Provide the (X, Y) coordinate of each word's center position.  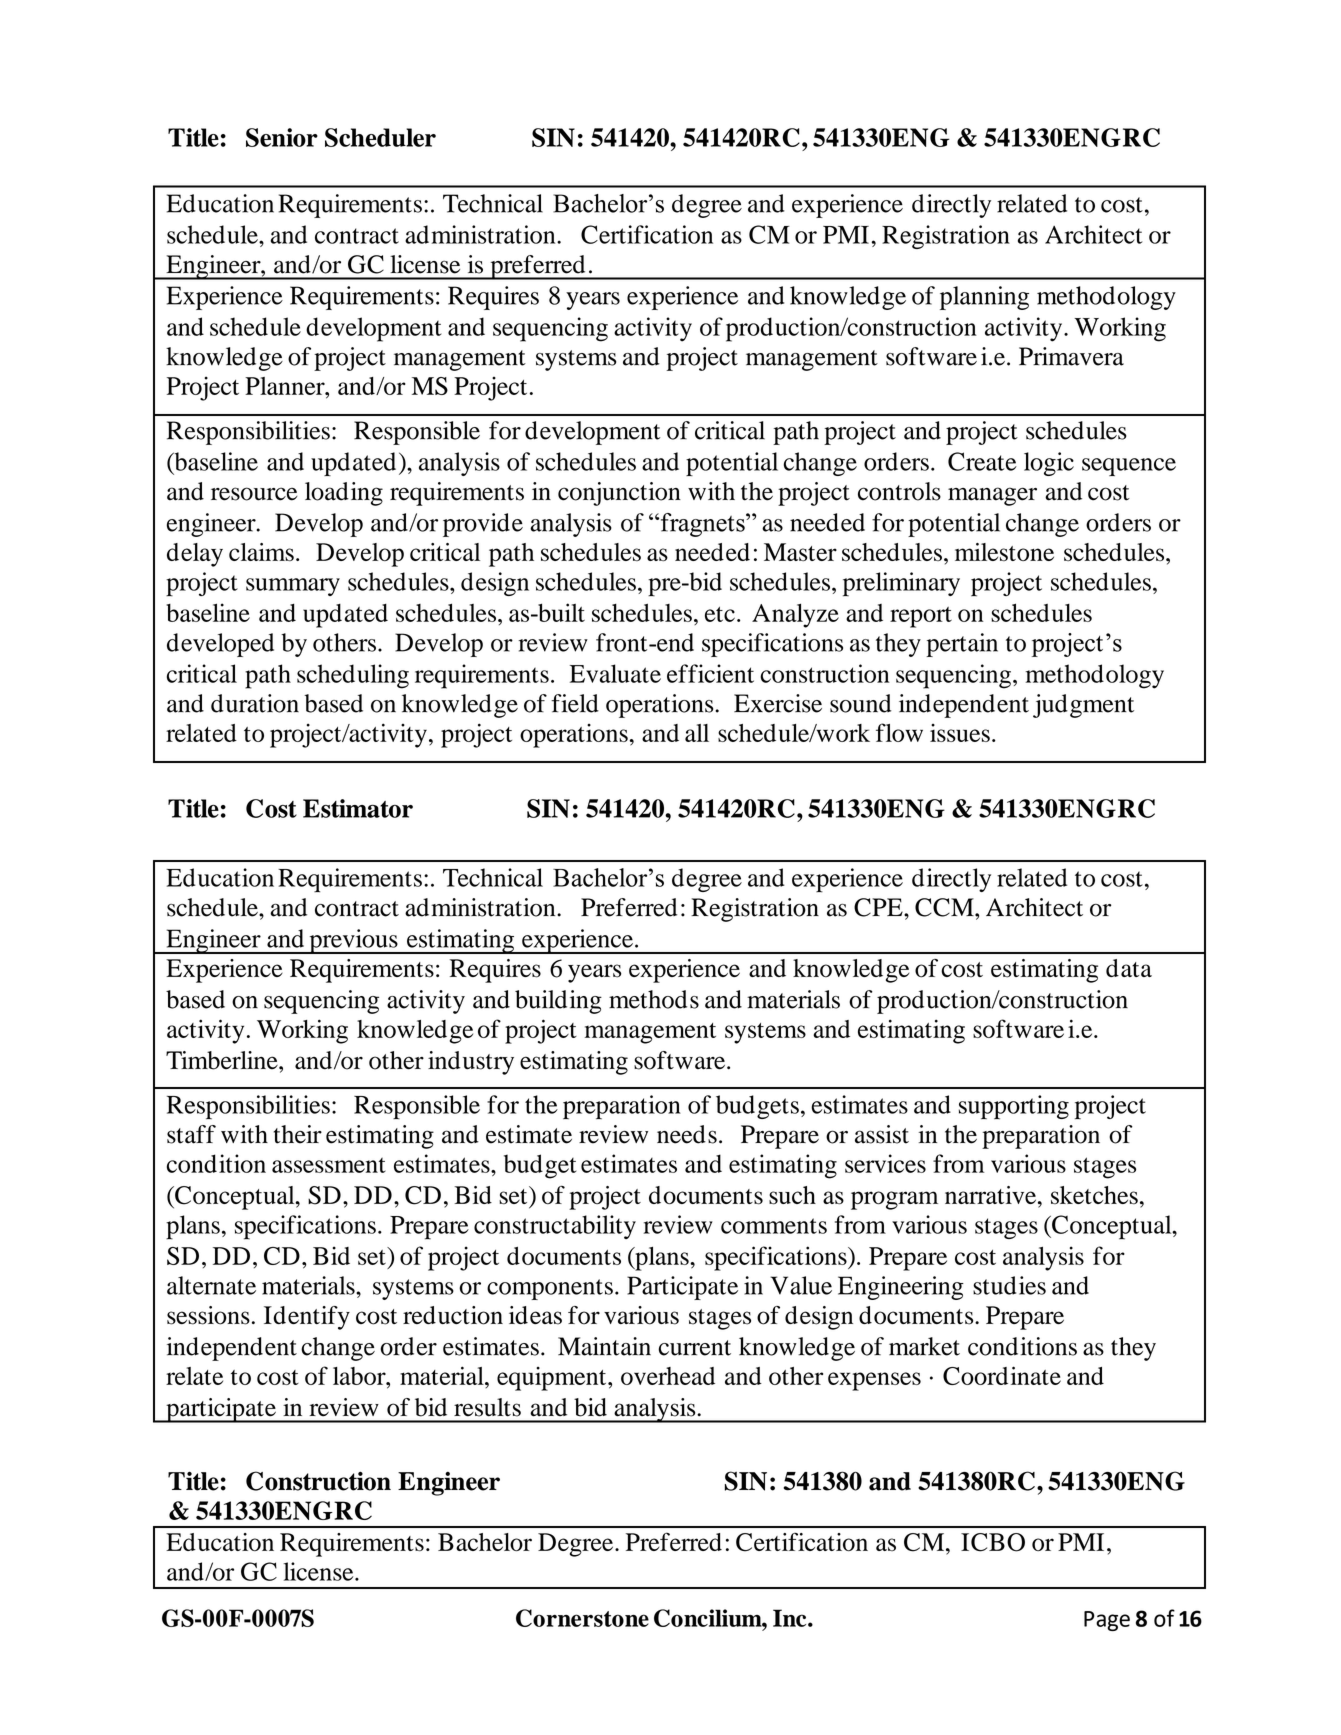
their (298, 1134)
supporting (1014, 1107)
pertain (962, 645)
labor (360, 1376)
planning (984, 298)
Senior (282, 137)
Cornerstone (582, 1618)
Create (982, 461)
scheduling (353, 676)
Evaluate (615, 673)
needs (687, 1134)
